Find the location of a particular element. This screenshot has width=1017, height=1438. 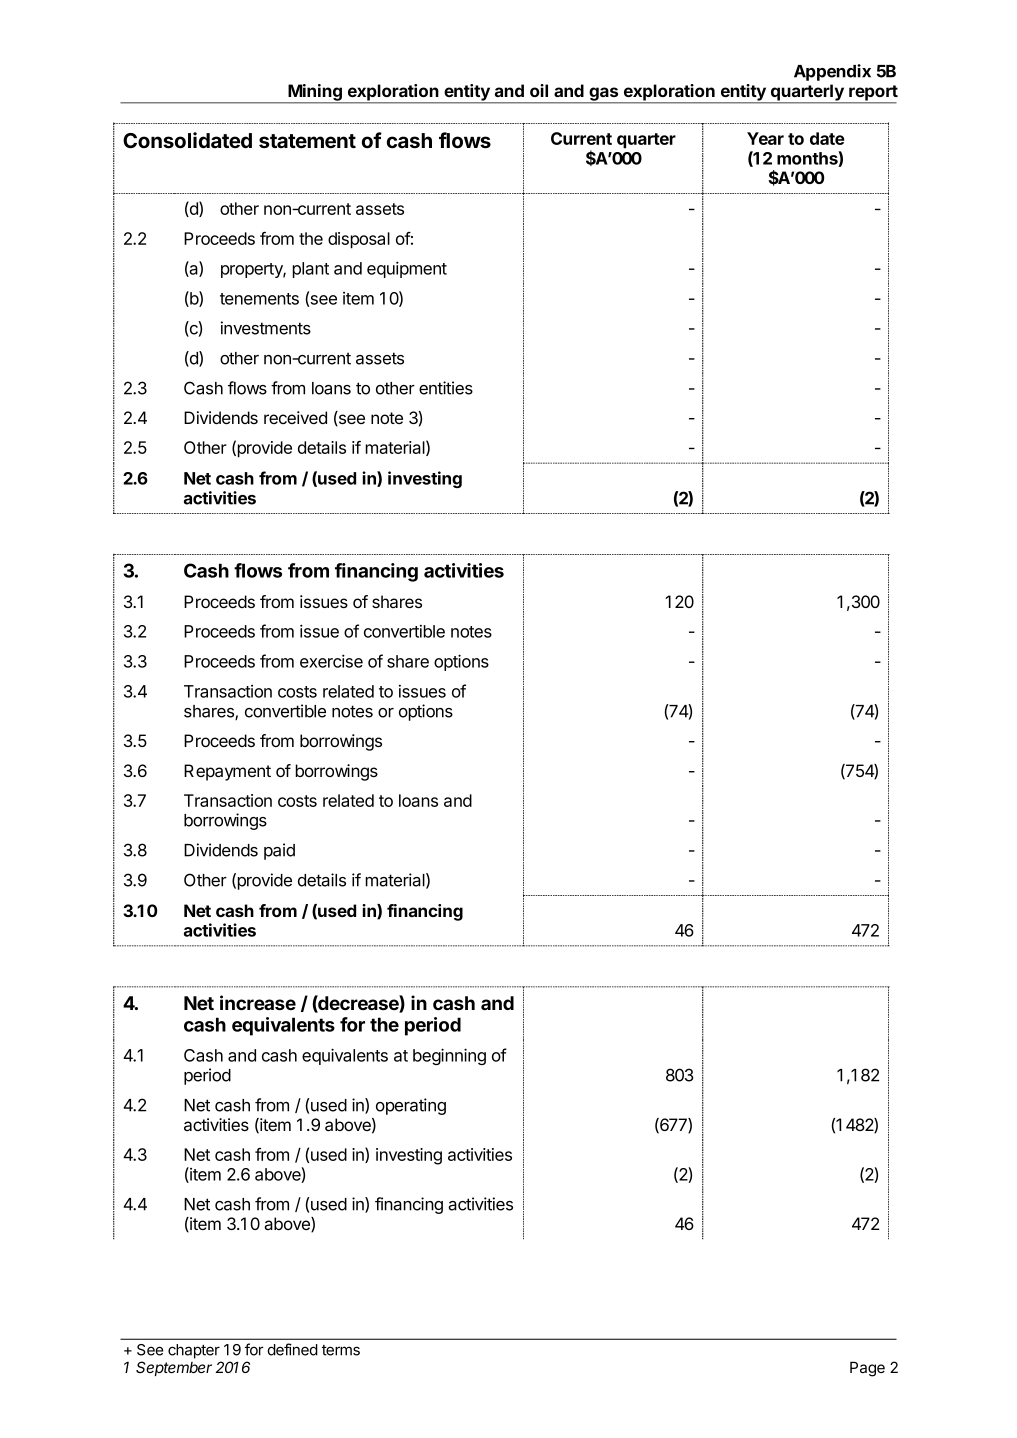

Repayment is located at coordinates (227, 772).
